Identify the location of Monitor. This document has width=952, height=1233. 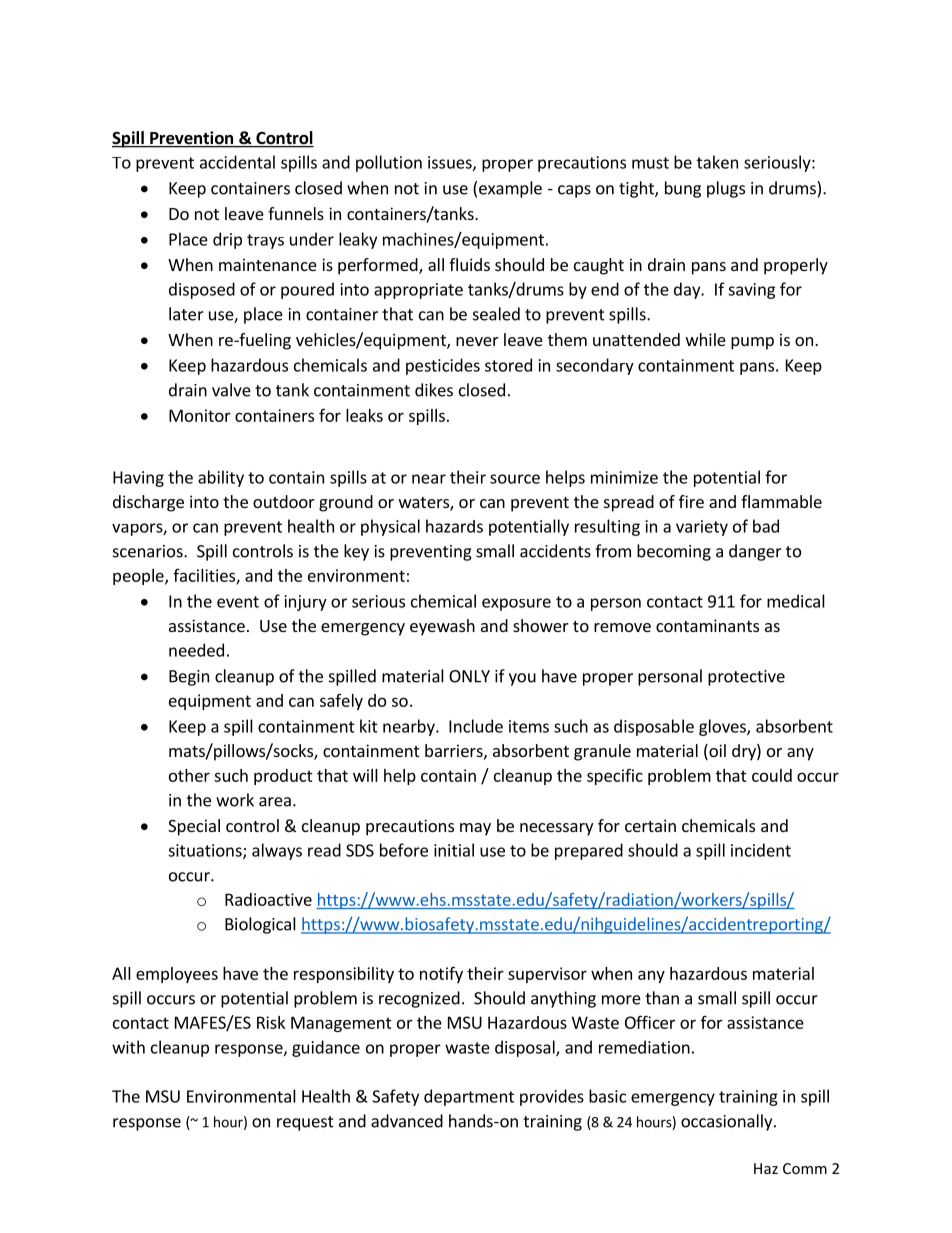
(200, 415).
